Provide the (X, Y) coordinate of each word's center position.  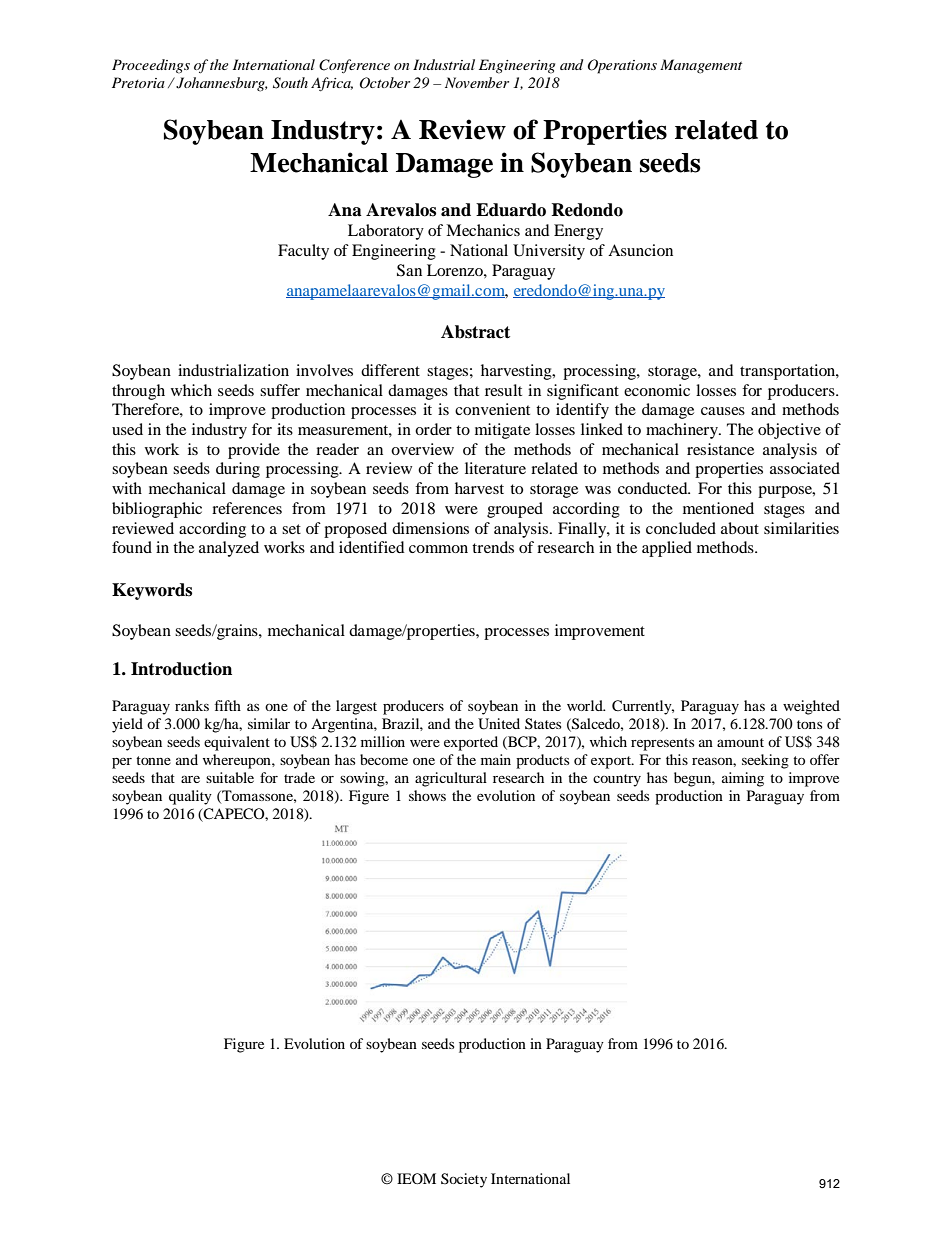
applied (667, 549)
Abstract (475, 332)
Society (464, 1180)
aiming (743, 779)
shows (427, 795)
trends (493, 547)
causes (723, 411)
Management (701, 66)
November (477, 82)
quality (190, 797)
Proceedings (151, 66)
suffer (280, 390)
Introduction (181, 669)
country (617, 780)
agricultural (451, 779)
